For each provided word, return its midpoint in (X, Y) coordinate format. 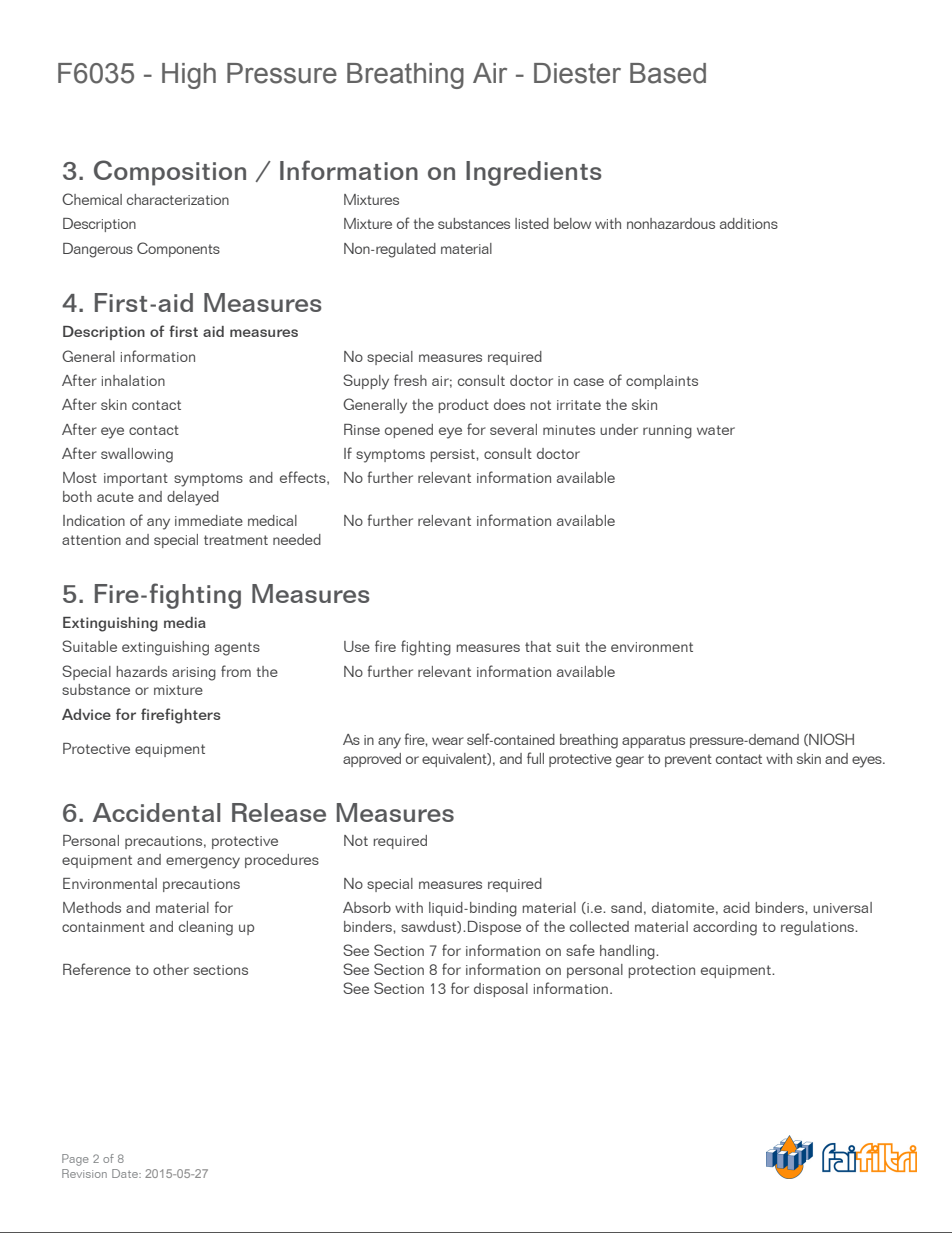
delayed (193, 498)
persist (454, 455)
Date (126, 1173)
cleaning (206, 928)
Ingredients (534, 173)
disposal (501, 990)
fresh (410, 380)
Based (668, 73)
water (716, 430)
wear (448, 741)
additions (749, 223)
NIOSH (830, 739)
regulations (818, 928)
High (189, 76)
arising (194, 674)
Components (178, 249)
